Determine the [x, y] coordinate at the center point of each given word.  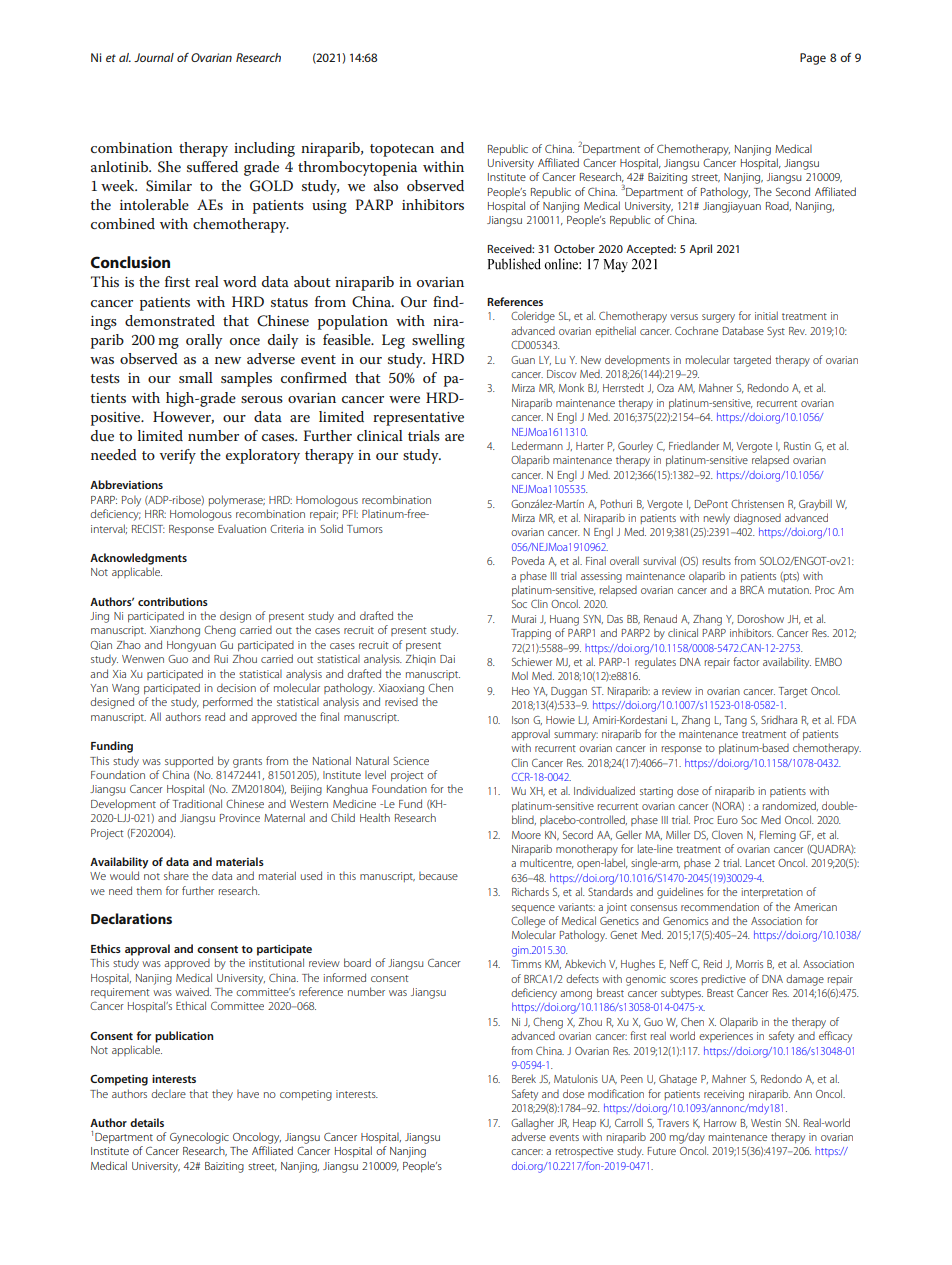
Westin [766, 1123]
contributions [173, 601]
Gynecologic [199, 1138]
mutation [789, 590]
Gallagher [532, 1124]
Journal [154, 57]
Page [813, 59]
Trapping [531, 634]
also [386, 185]
